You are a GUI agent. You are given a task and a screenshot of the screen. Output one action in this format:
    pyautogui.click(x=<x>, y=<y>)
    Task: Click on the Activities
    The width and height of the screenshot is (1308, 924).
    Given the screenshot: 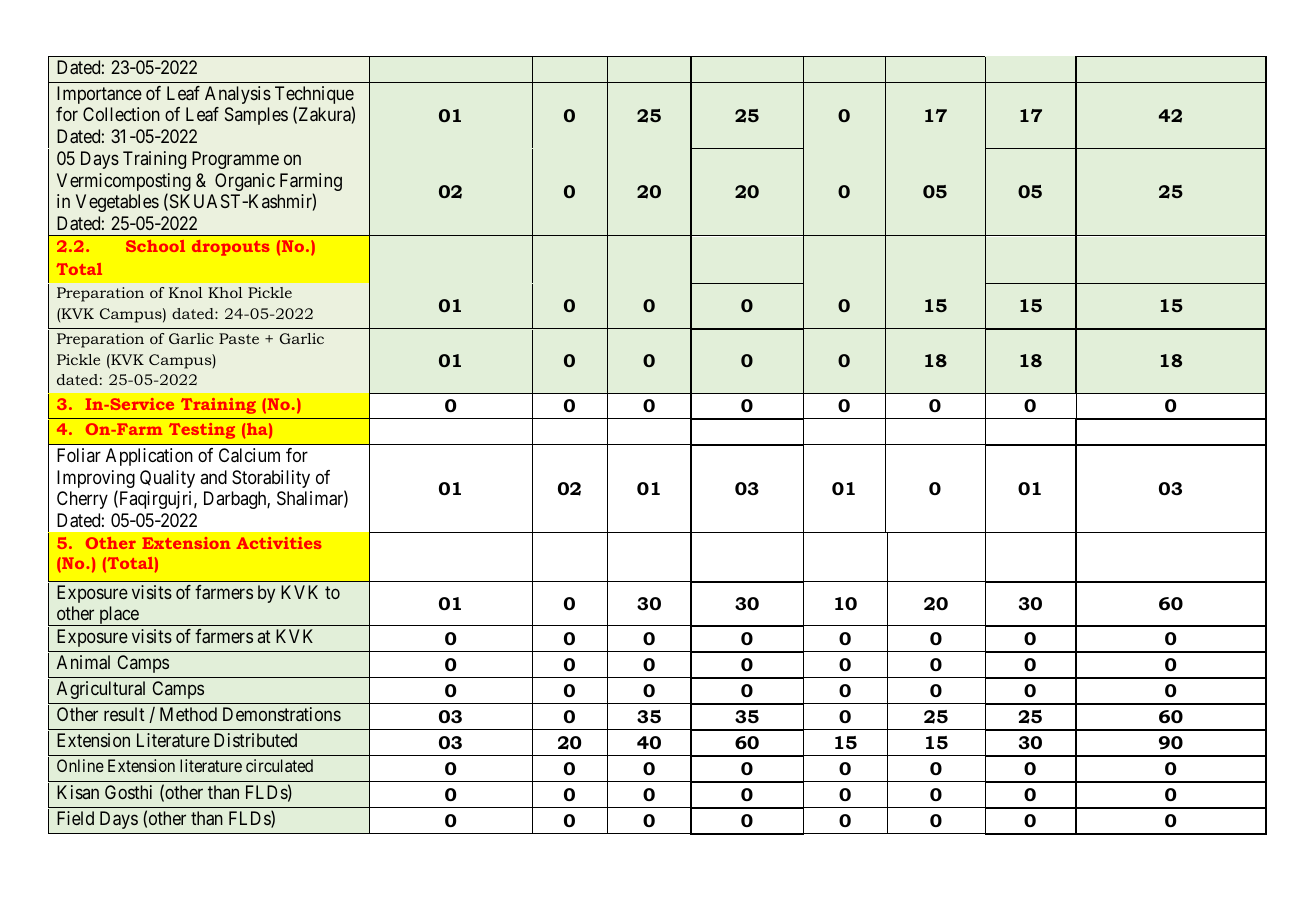 What is the action you would take?
    pyautogui.click(x=279, y=543)
